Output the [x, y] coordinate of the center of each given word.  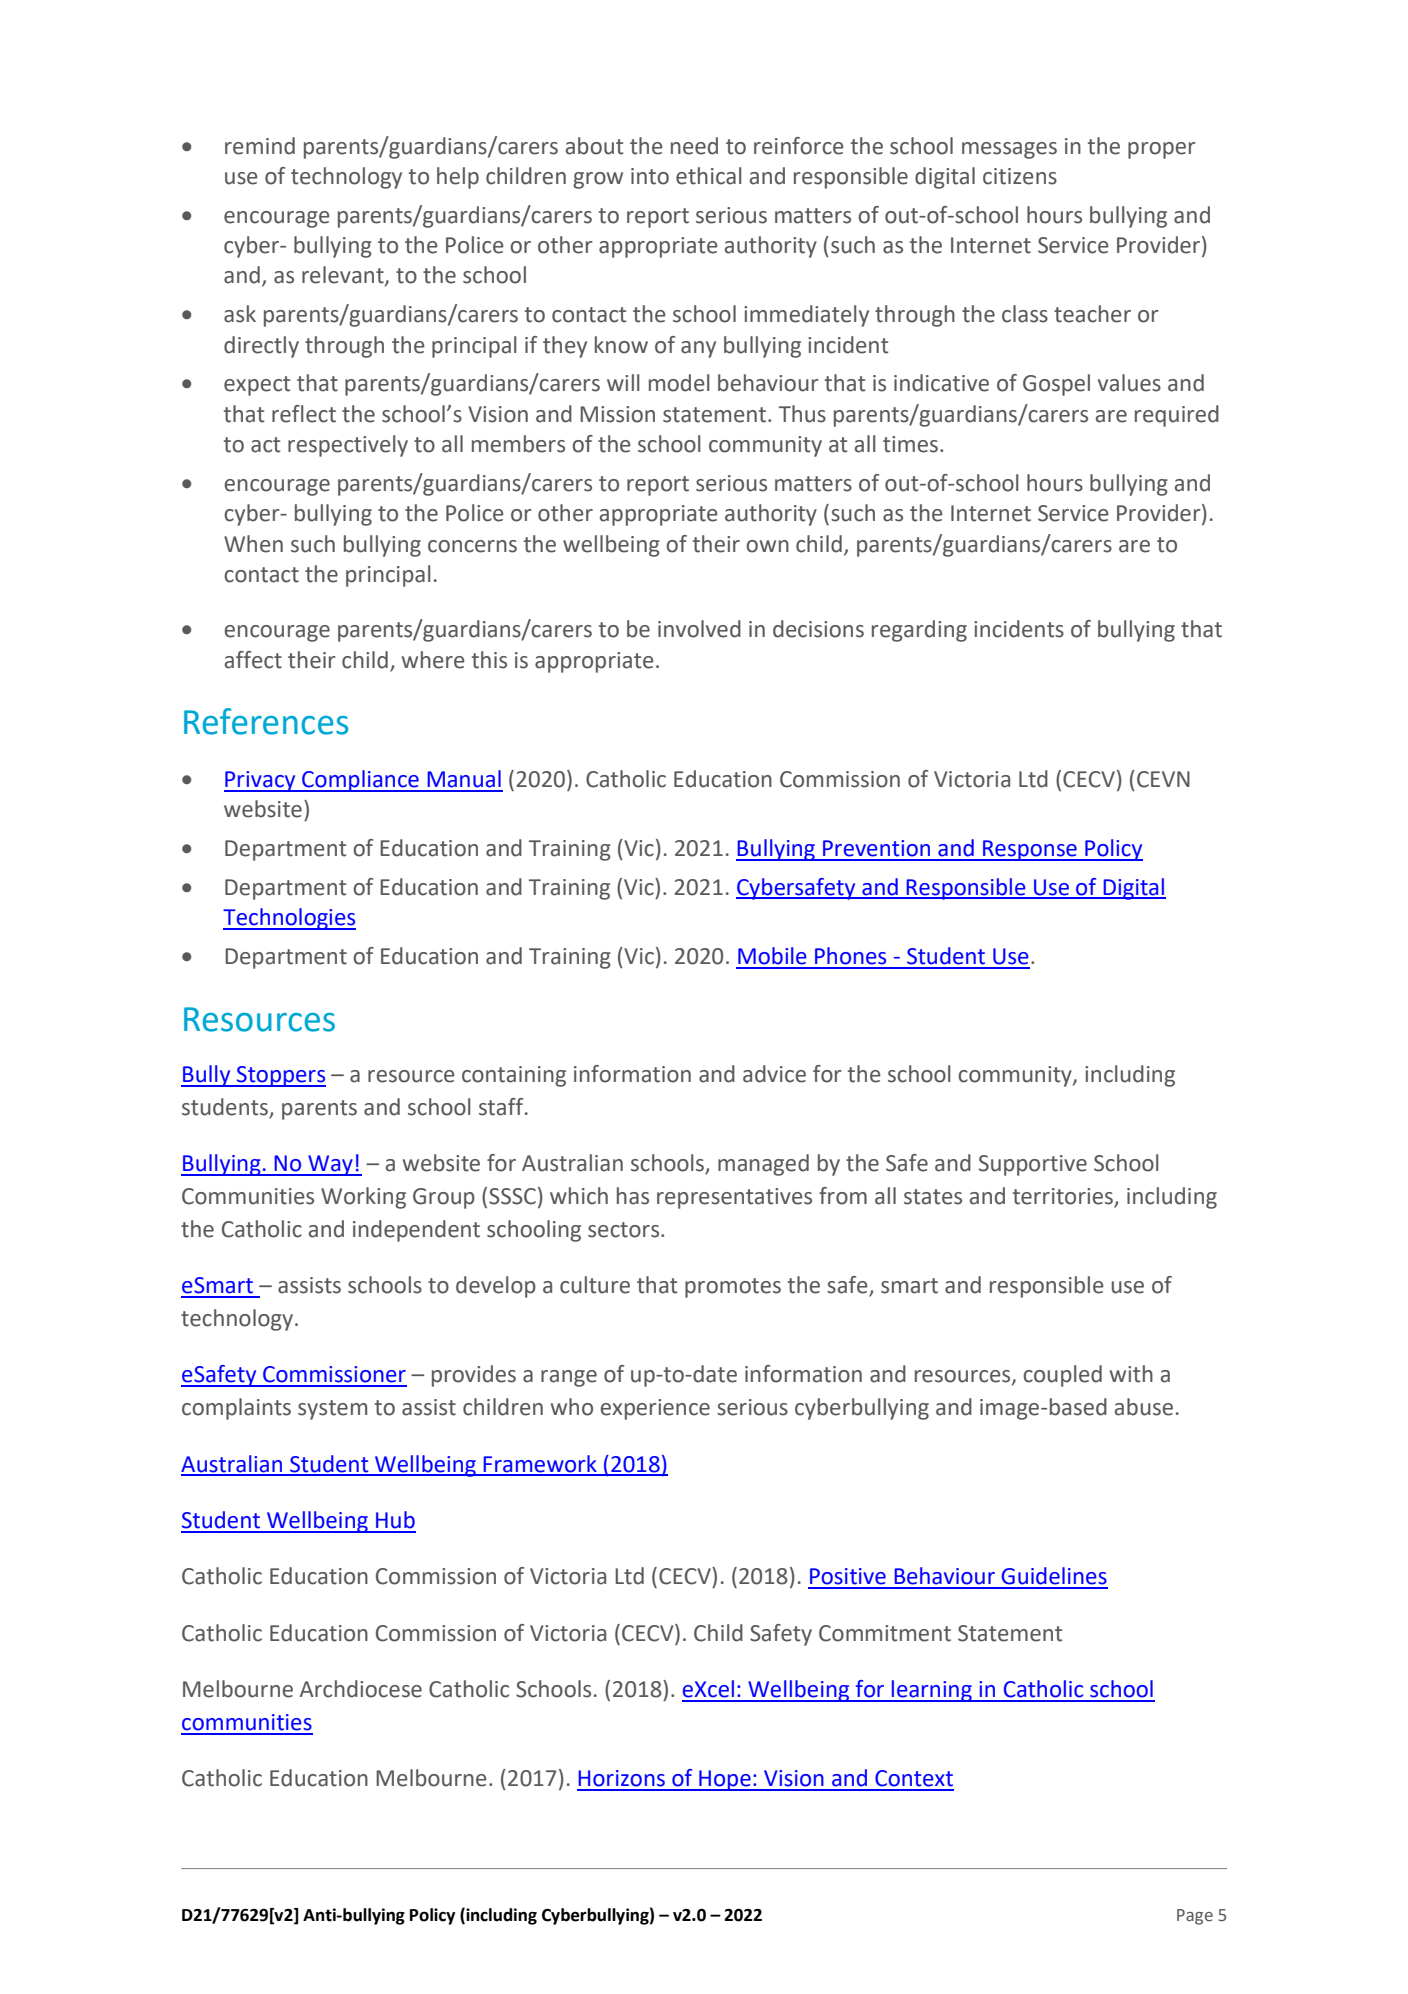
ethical [709, 176]
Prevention [876, 848]
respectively [348, 446]
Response [1030, 850]
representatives [734, 1198]
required [1177, 416]
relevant [344, 276]
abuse [1144, 1407]
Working [363, 1198]
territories [1064, 1197]
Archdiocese [361, 1689]
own [767, 546]
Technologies [289, 919]
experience [655, 1409]
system [332, 1410]
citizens [1020, 176]
